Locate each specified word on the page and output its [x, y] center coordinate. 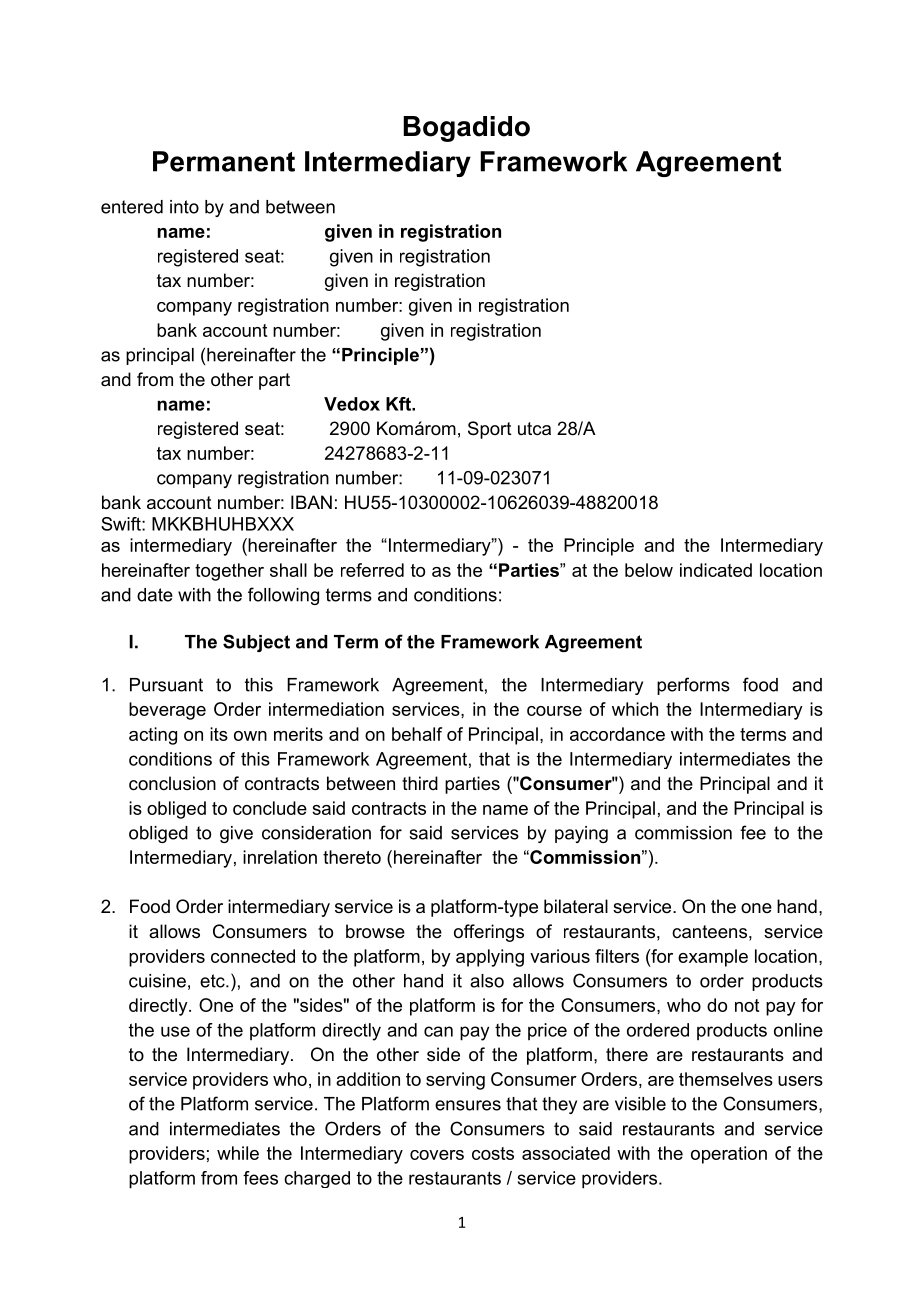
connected [253, 956]
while [238, 1153]
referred [372, 570]
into [184, 207]
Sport [490, 430]
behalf [417, 734]
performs [693, 686]
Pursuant [166, 685]
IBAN [311, 502]
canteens [709, 932]
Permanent [224, 161]
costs [493, 1153]
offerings [489, 933]
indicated [716, 570]
